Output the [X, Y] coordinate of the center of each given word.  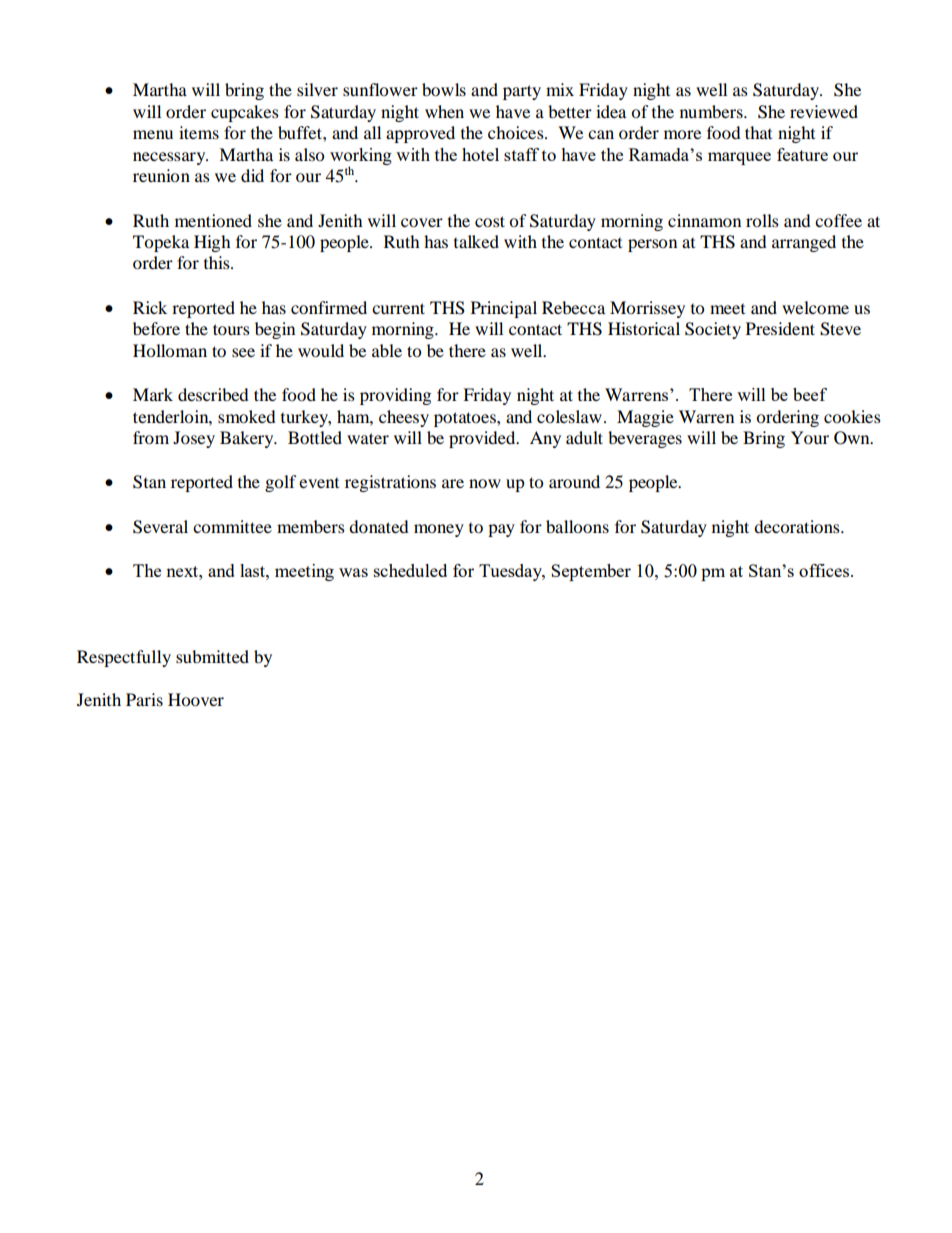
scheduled [410, 570]
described [213, 394]
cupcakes [245, 113]
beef [810, 394]
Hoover [196, 699]
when [444, 111]
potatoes [466, 419]
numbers [712, 111]
